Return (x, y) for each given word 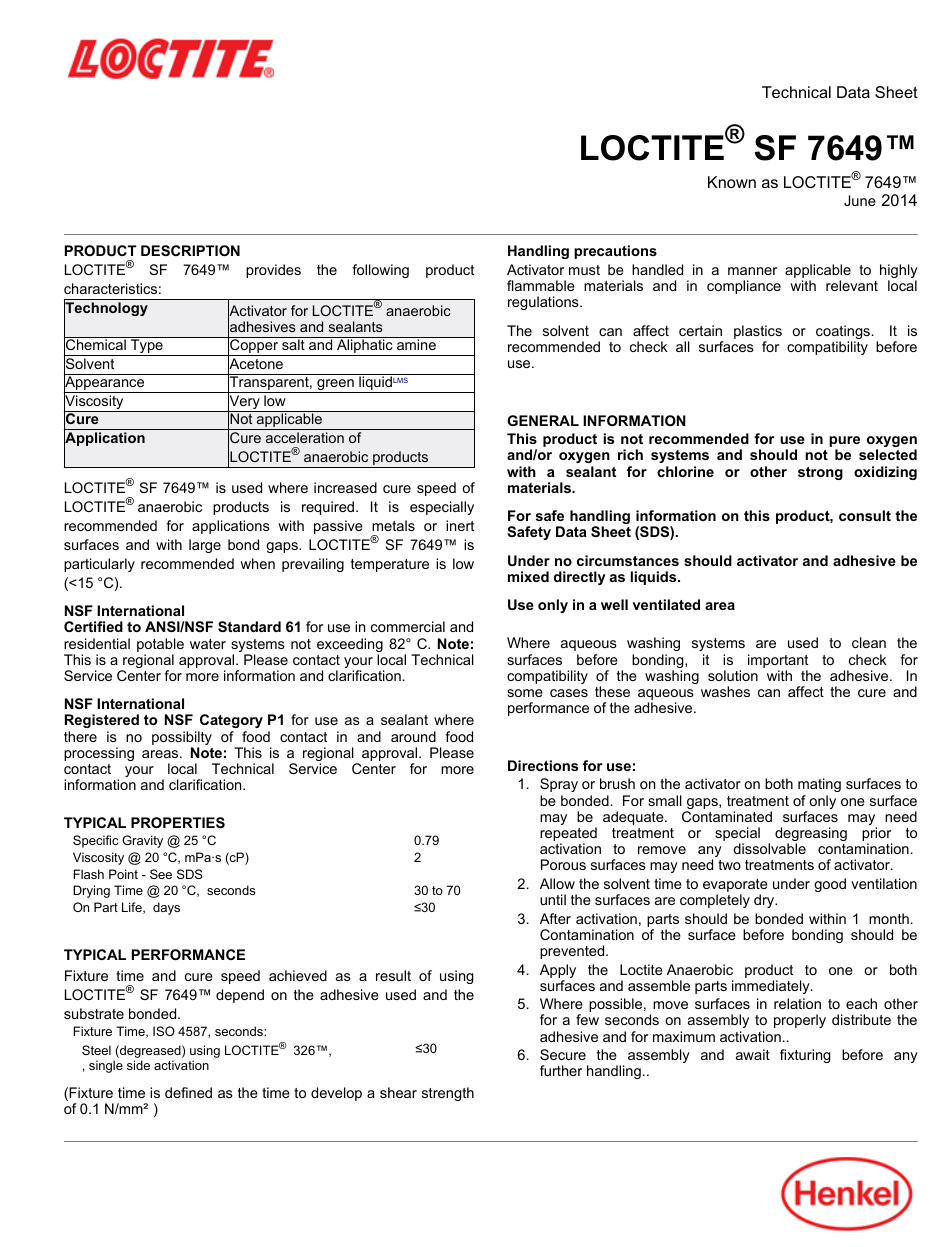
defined (188, 1092)
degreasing (811, 835)
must (584, 270)
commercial (408, 626)
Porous (563, 864)
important (778, 661)
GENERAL (543, 420)
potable (160, 645)
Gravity (142, 841)
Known (732, 182)
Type (147, 347)
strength (448, 1094)
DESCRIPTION (190, 250)
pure (844, 443)
